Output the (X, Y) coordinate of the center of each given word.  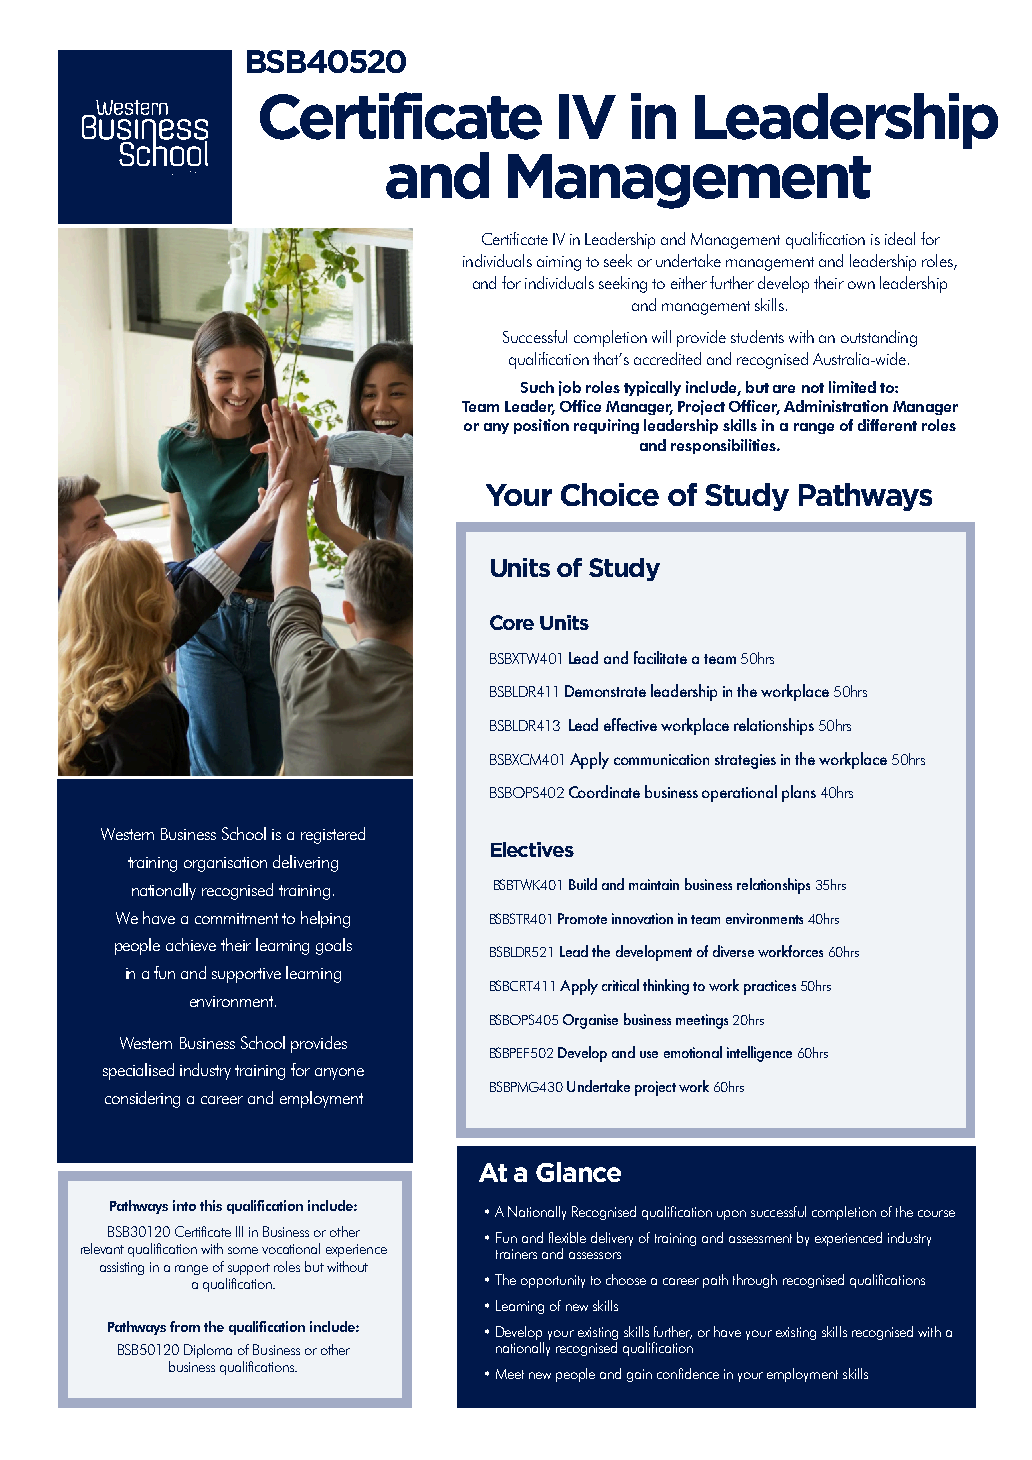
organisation (225, 864)
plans (799, 793)
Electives (532, 849)
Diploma (208, 1351)
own (861, 285)
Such (537, 387)
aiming (559, 263)
